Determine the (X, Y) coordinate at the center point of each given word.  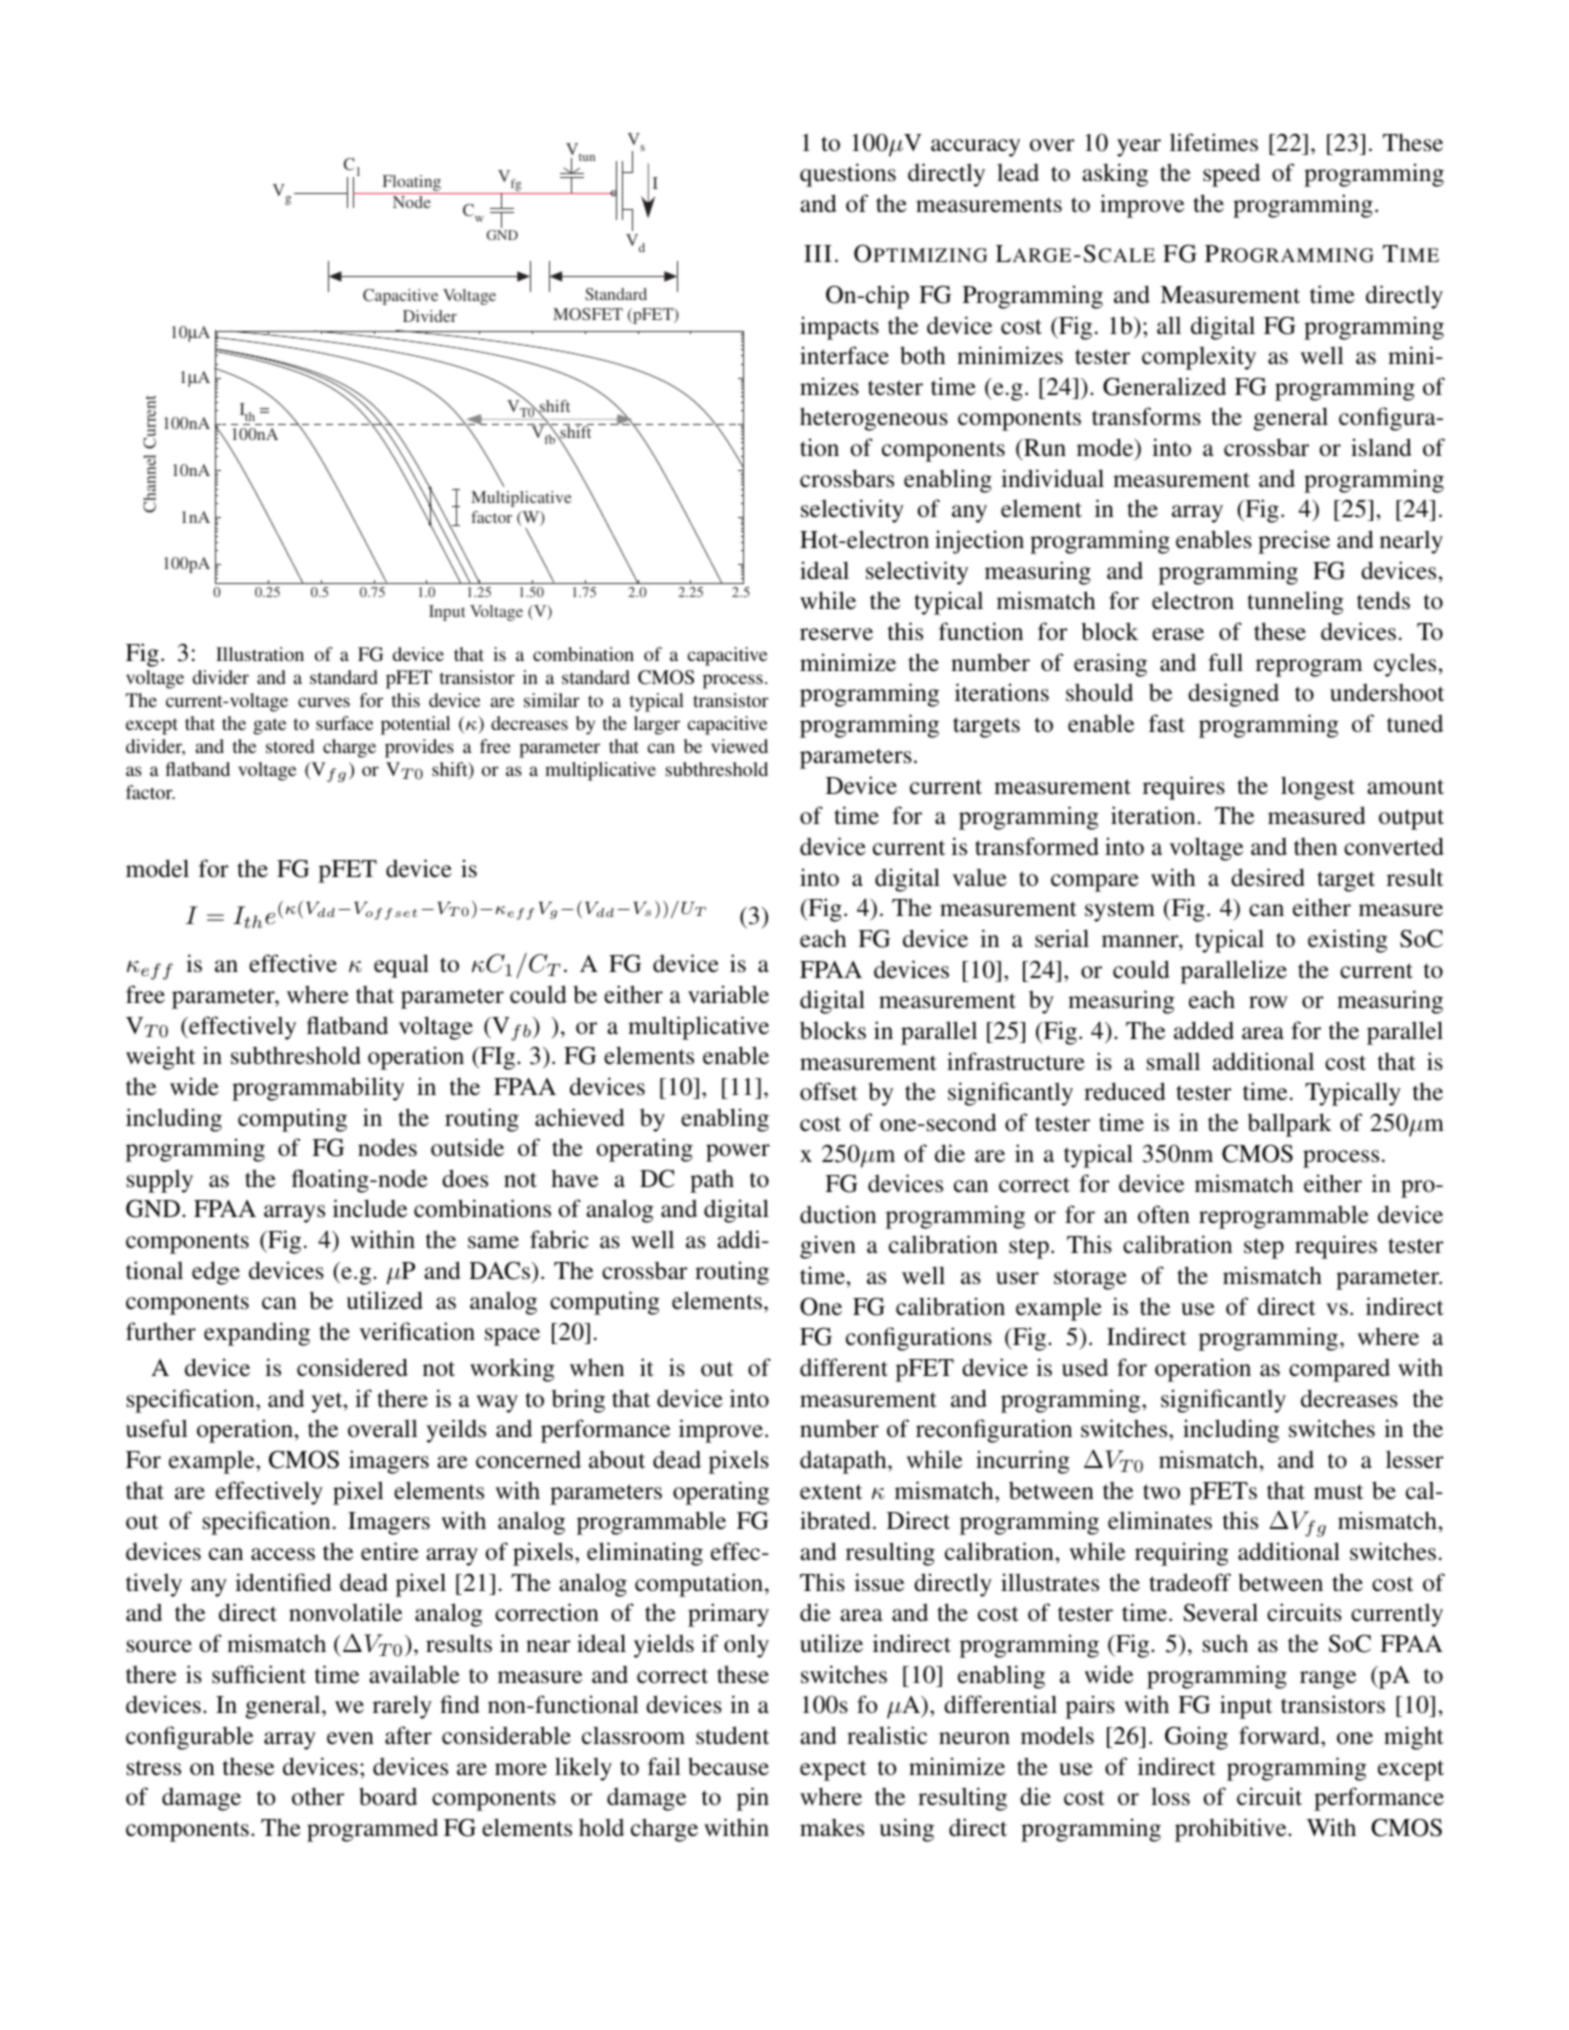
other (318, 1796)
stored (290, 746)
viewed (739, 746)
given (828, 1247)
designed (1233, 695)
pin (753, 1799)
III (818, 253)
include (370, 1208)
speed (1231, 175)
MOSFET (588, 314)
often (1164, 1214)
